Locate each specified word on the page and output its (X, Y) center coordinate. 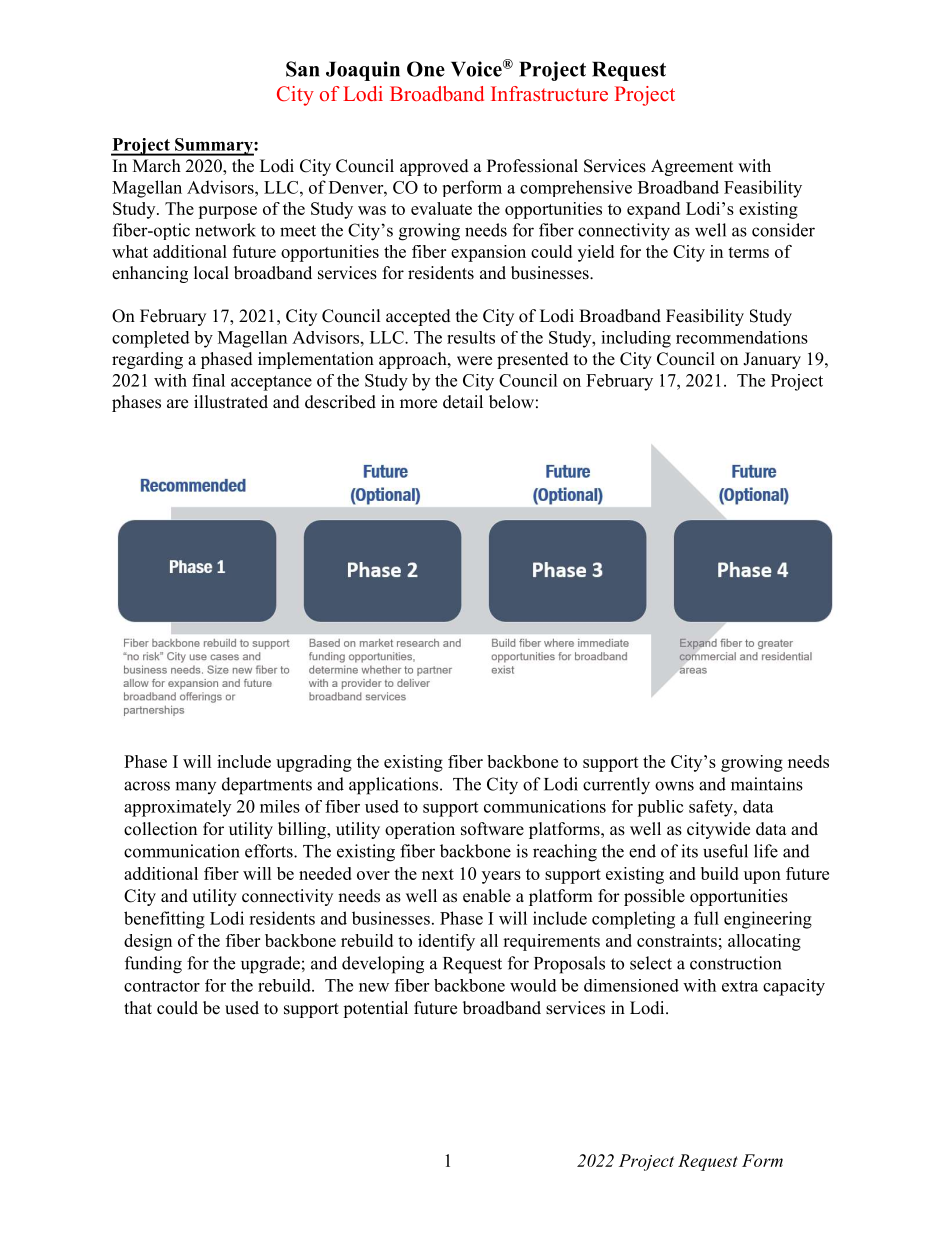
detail (463, 402)
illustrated (231, 402)
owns (674, 786)
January (772, 360)
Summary (214, 147)
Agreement (692, 167)
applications (393, 786)
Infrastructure (549, 93)
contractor (162, 986)
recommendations (742, 337)
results (471, 337)
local (211, 273)
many (195, 787)
